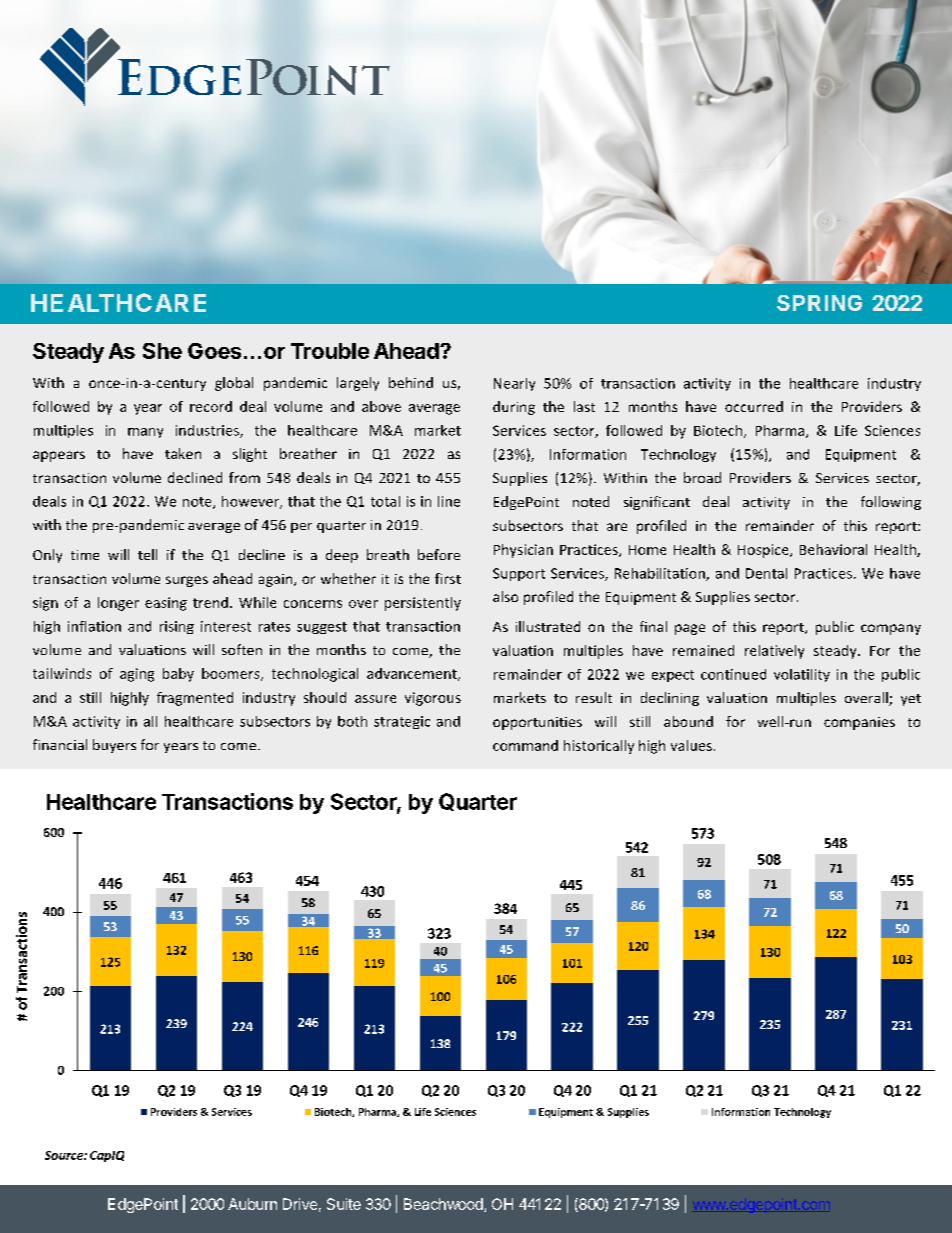 Image resolution: width=952 pixels, height=1233 pixels. Describe the element at coordinates (162, 351) in the page. I see `She` at that location.
